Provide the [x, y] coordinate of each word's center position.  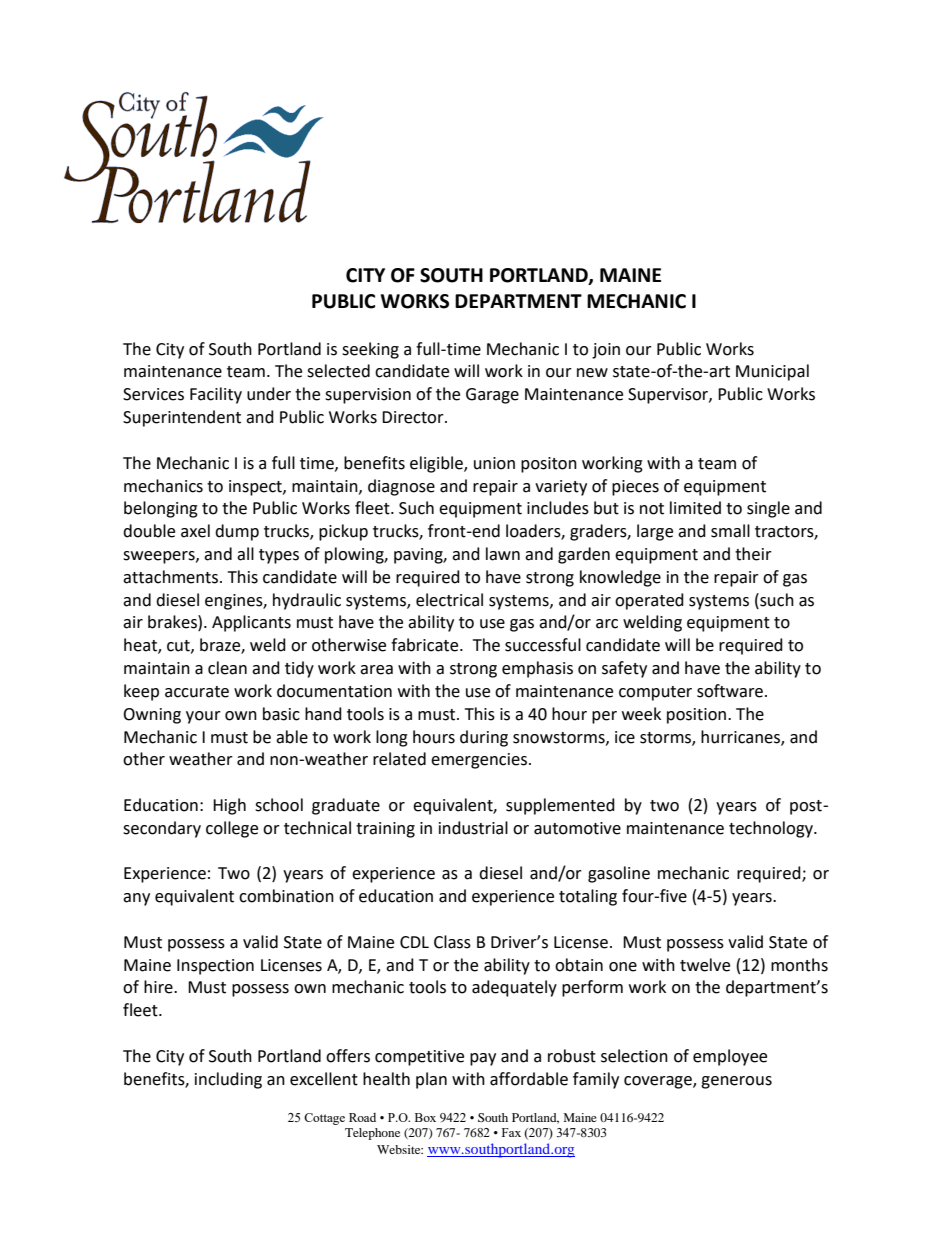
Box [425, 1117]
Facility [216, 395]
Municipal [772, 372]
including [228, 1080]
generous [736, 1082]
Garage [492, 396]
